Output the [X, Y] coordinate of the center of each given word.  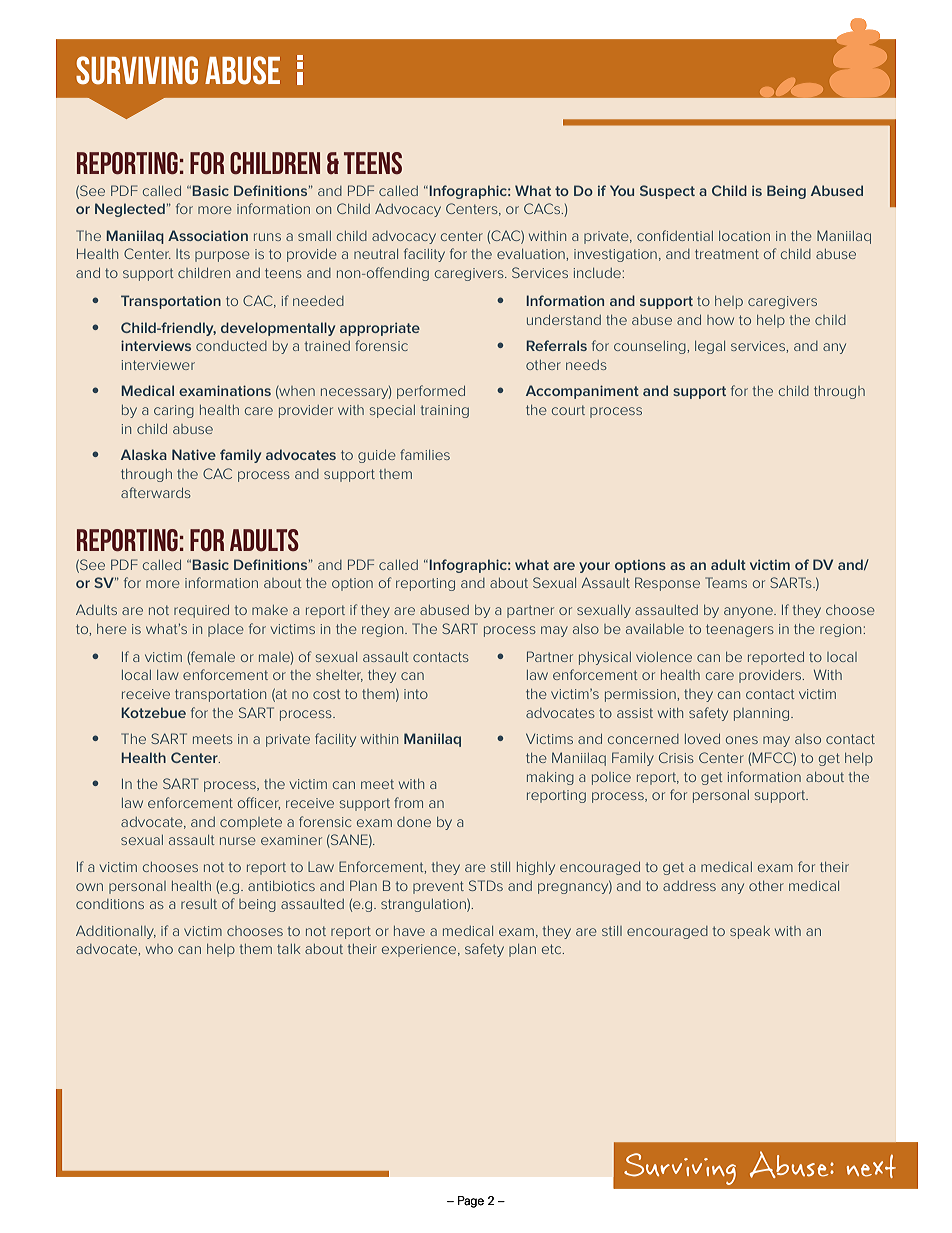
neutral [376, 254]
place [226, 630]
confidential [675, 235]
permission [641, 695]
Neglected [130, 210]
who [159, 949]
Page [471, 1202]
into [416, 694]
